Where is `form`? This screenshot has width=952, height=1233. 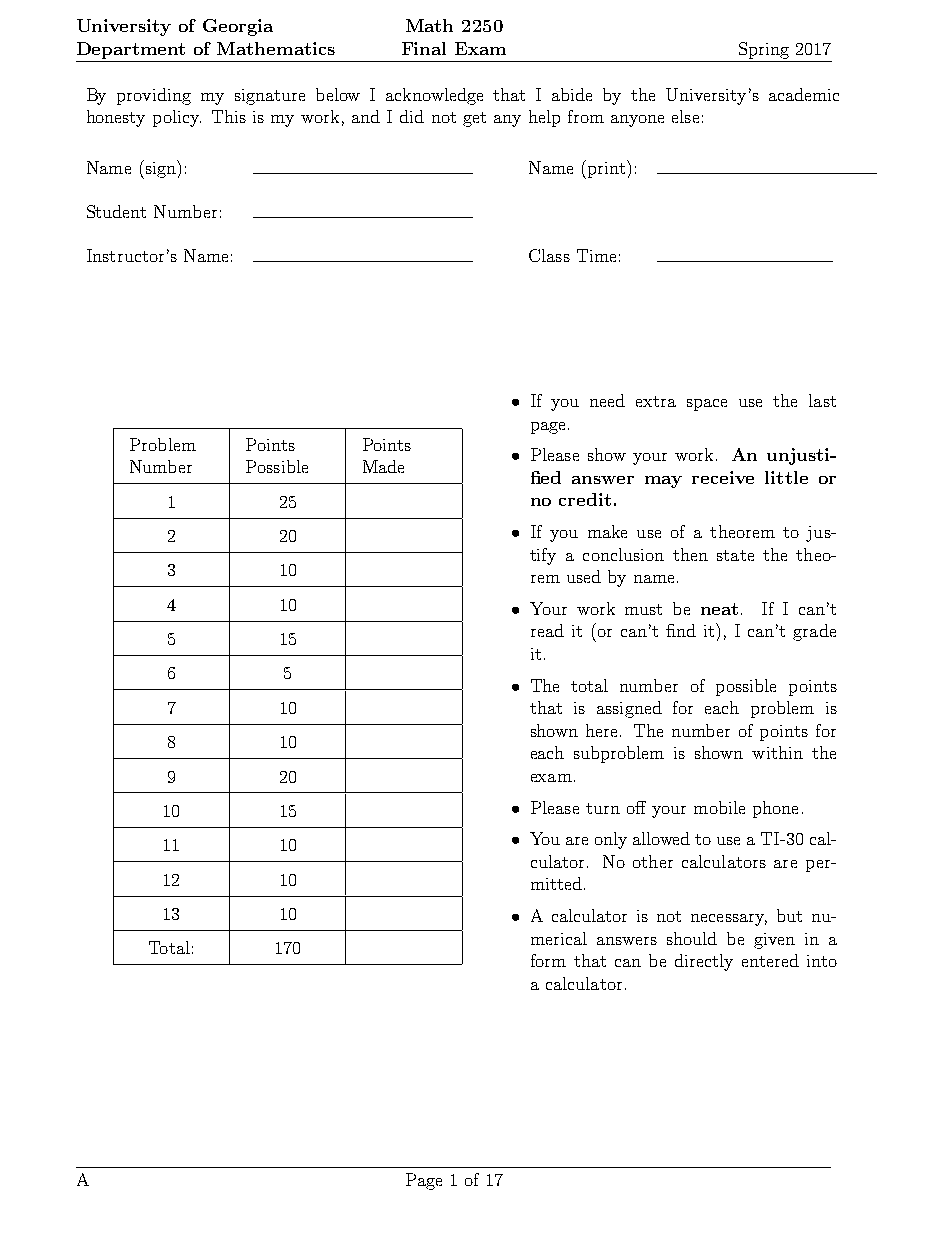 form is located at coordinates (548, 960).
